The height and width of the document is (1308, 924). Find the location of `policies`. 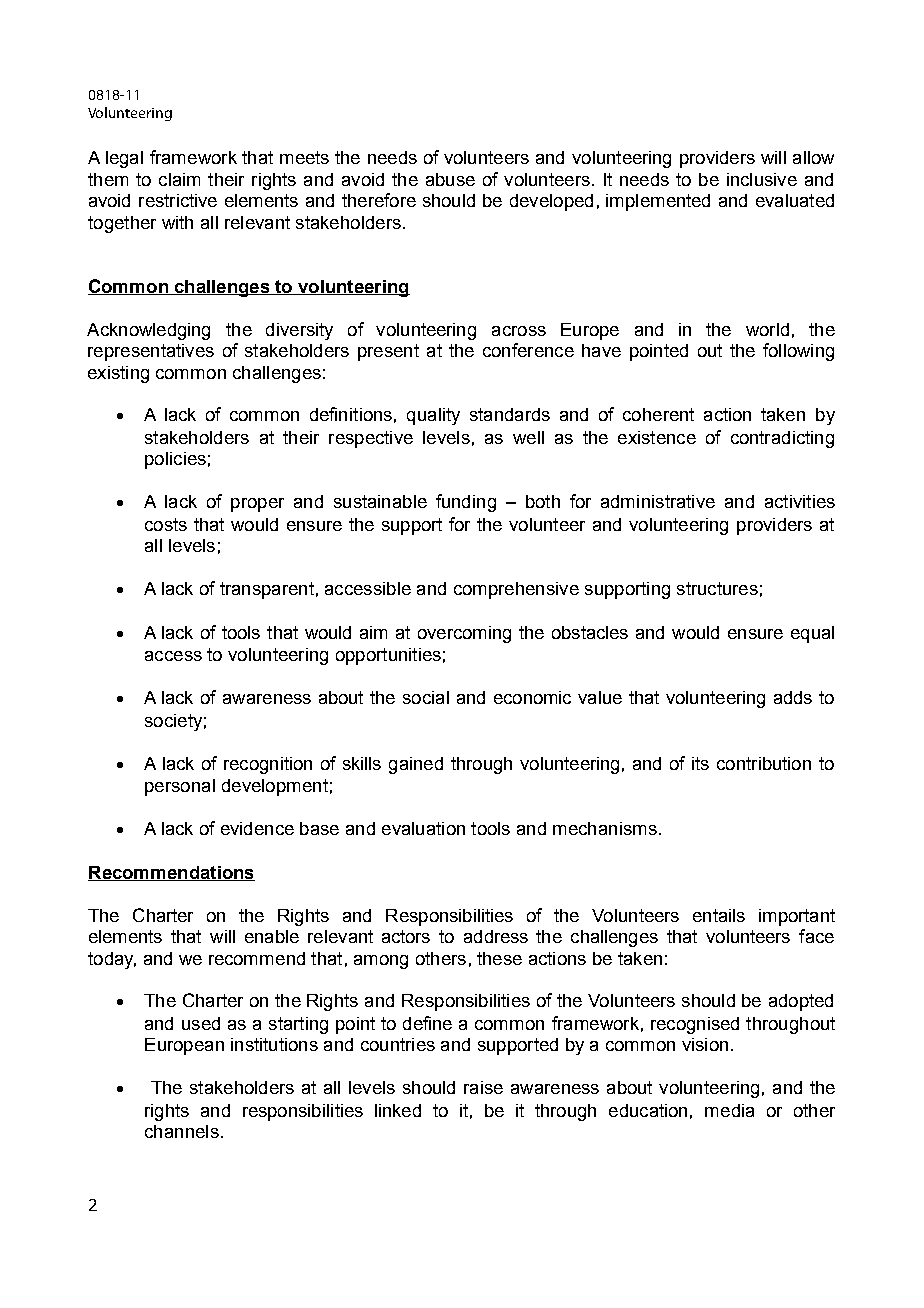

policies is located at coordinates (175, 460).
